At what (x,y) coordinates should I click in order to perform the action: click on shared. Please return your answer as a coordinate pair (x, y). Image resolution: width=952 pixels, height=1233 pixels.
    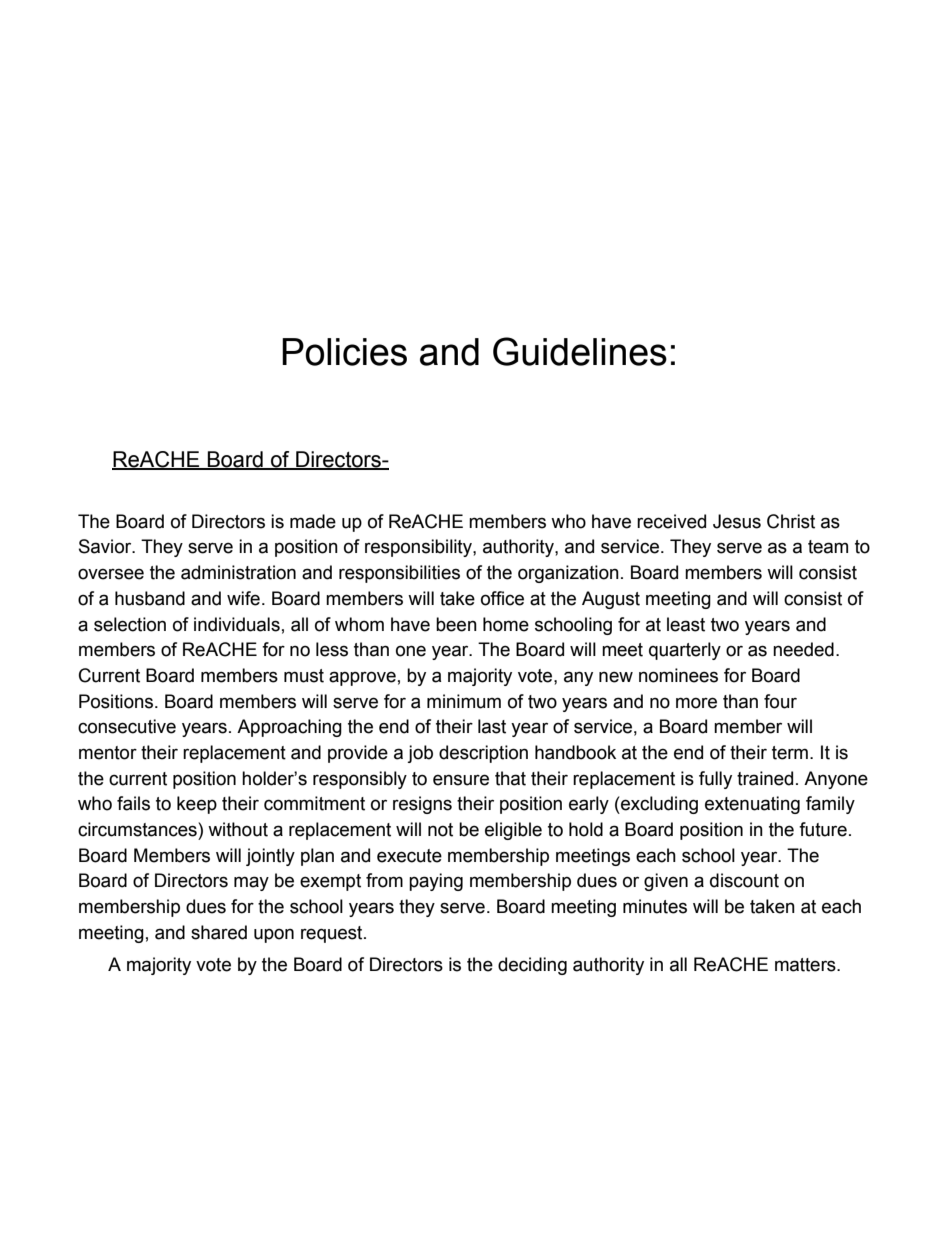
    Looking at the image, I should click on (219, 932).
